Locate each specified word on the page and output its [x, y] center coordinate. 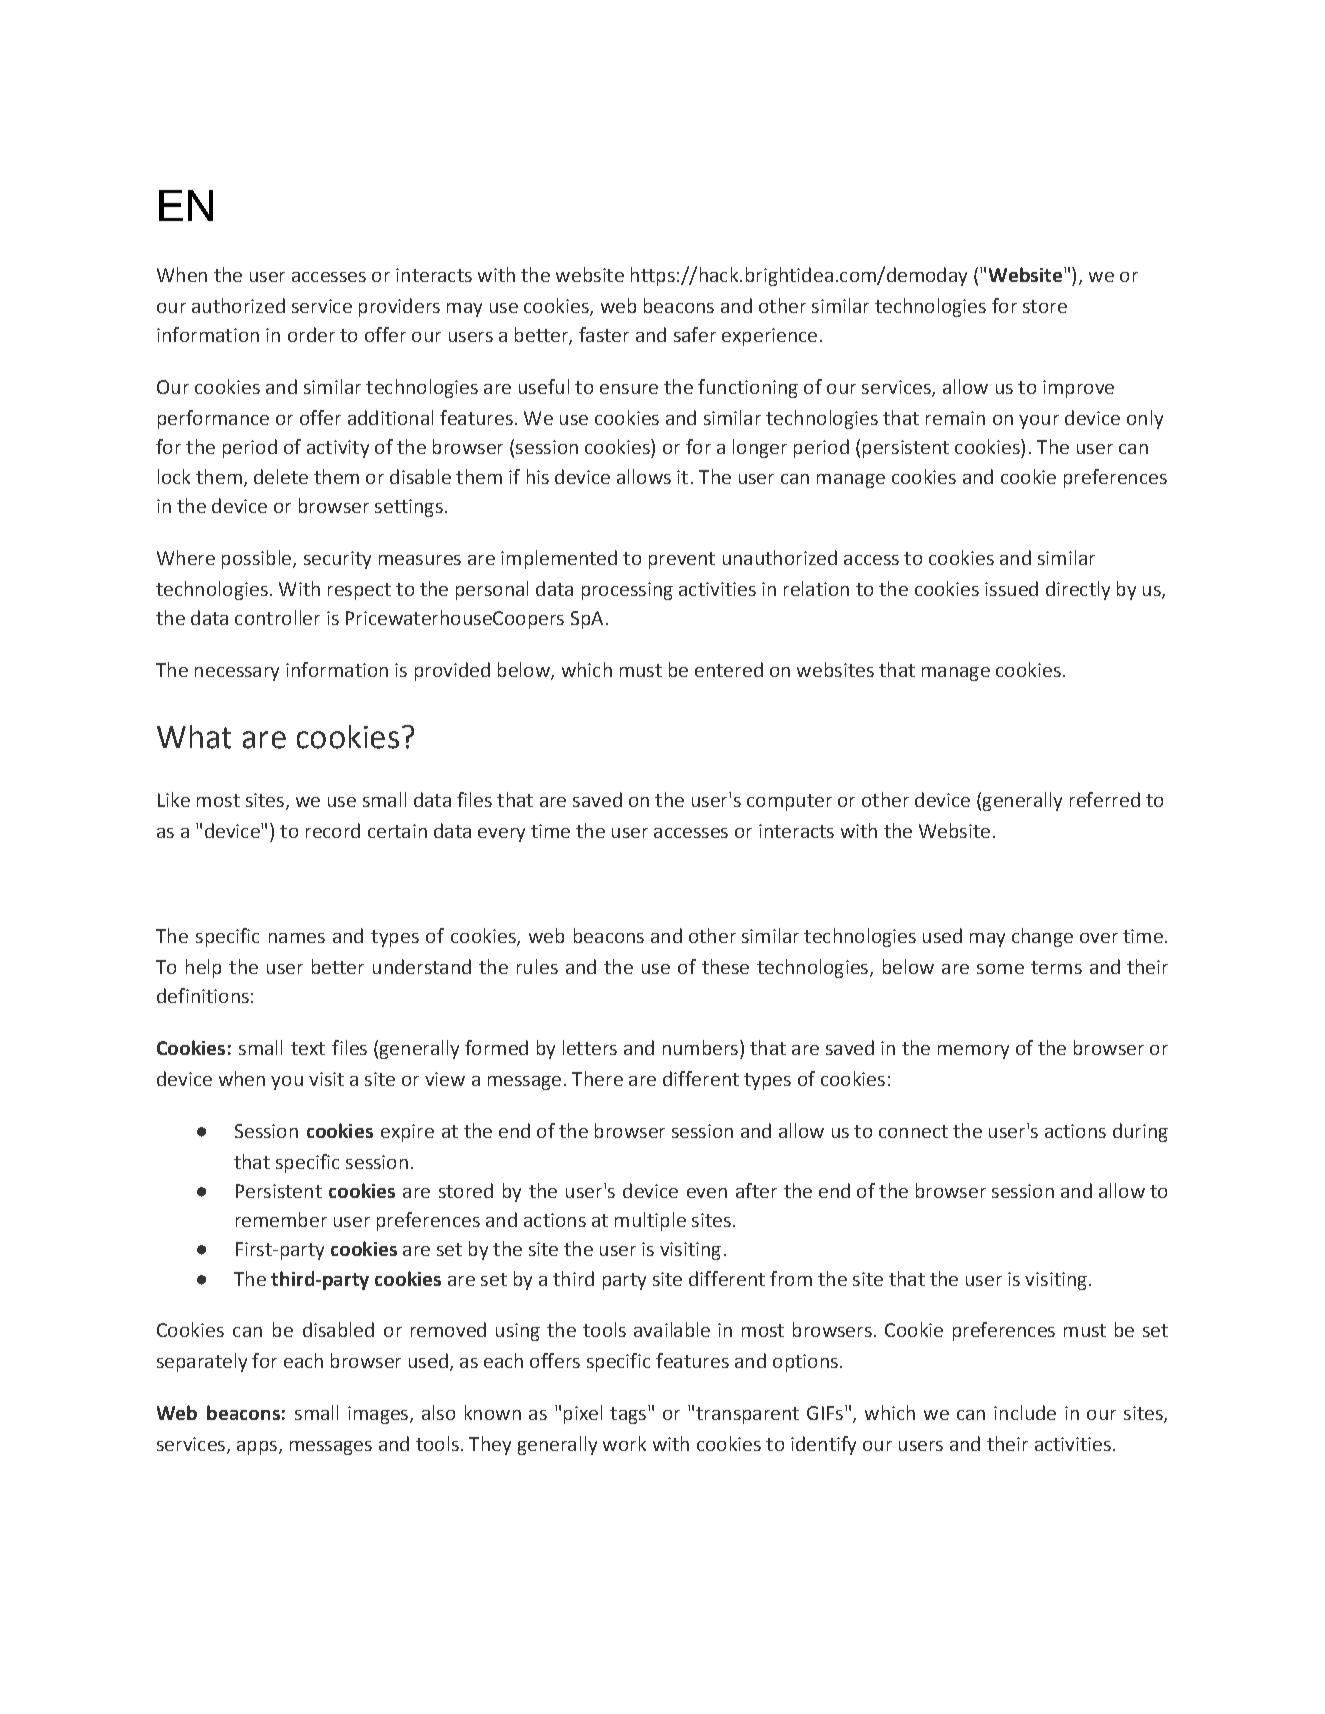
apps [257, 1448]
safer [695, 334]
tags [628, 1415]
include [1025, 1412]
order [311, 334]
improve [1078, 389]
